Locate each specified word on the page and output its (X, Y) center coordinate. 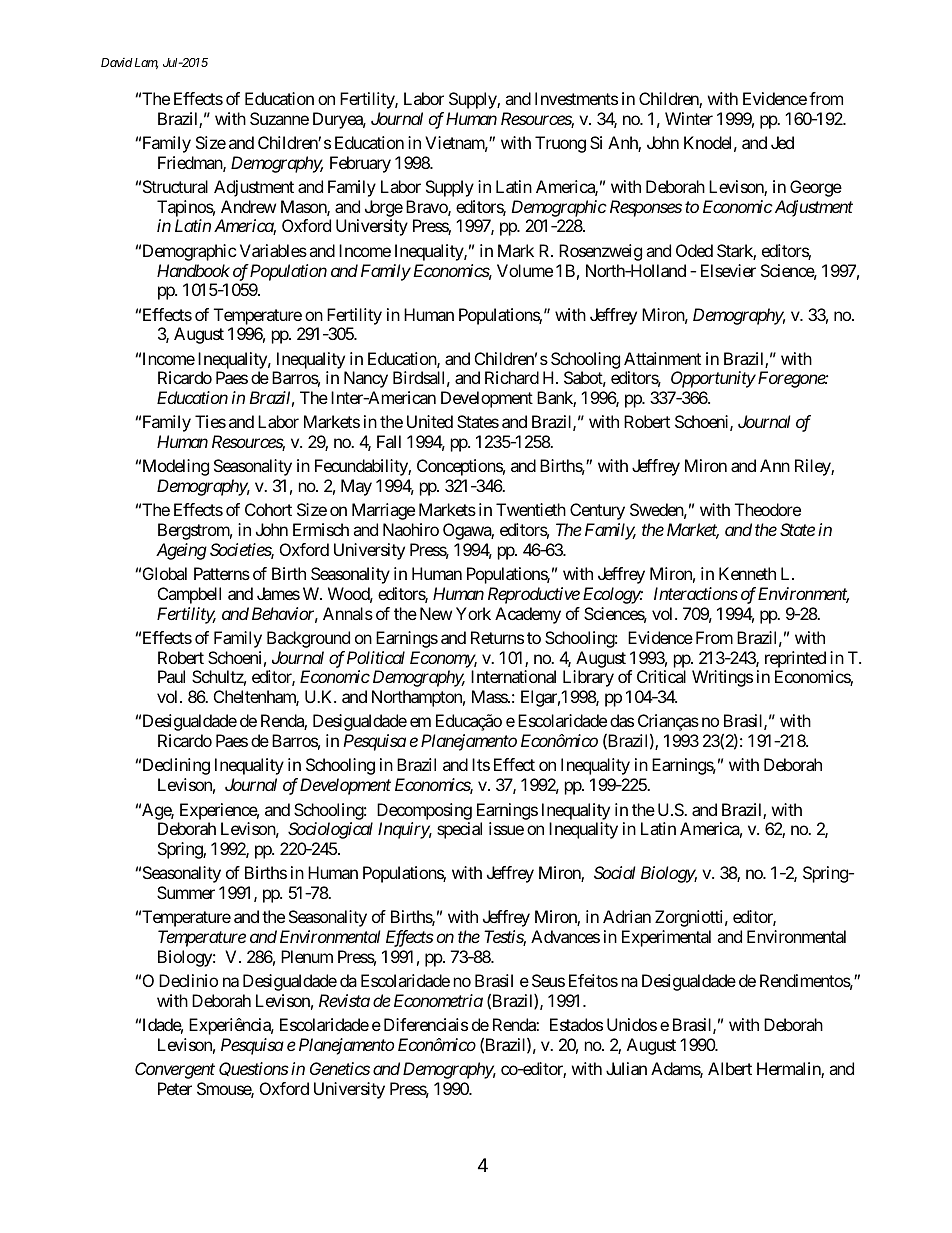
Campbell (189, 595)
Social (614, 872)
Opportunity (713, 379)
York (473, 613)
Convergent (175, 1070)
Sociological (330, 830)
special (459, 830)
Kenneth (747, 573)
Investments (576, 98)
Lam (145, 63)
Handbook (193, 270)
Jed (782, 142)
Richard (512, 377)
